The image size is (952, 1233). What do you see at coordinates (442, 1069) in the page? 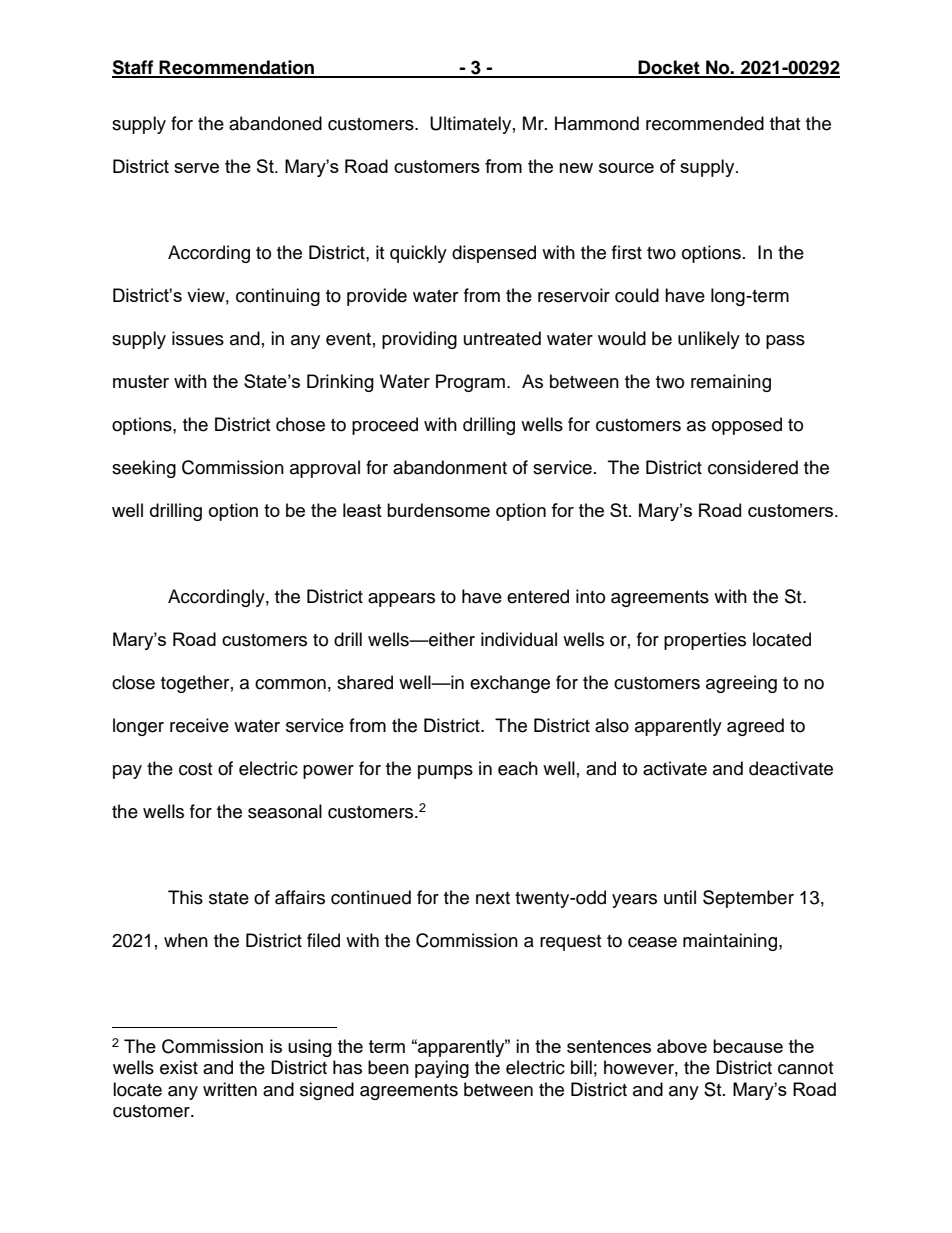
I see `paying` at bounding box center [442, 1069].
